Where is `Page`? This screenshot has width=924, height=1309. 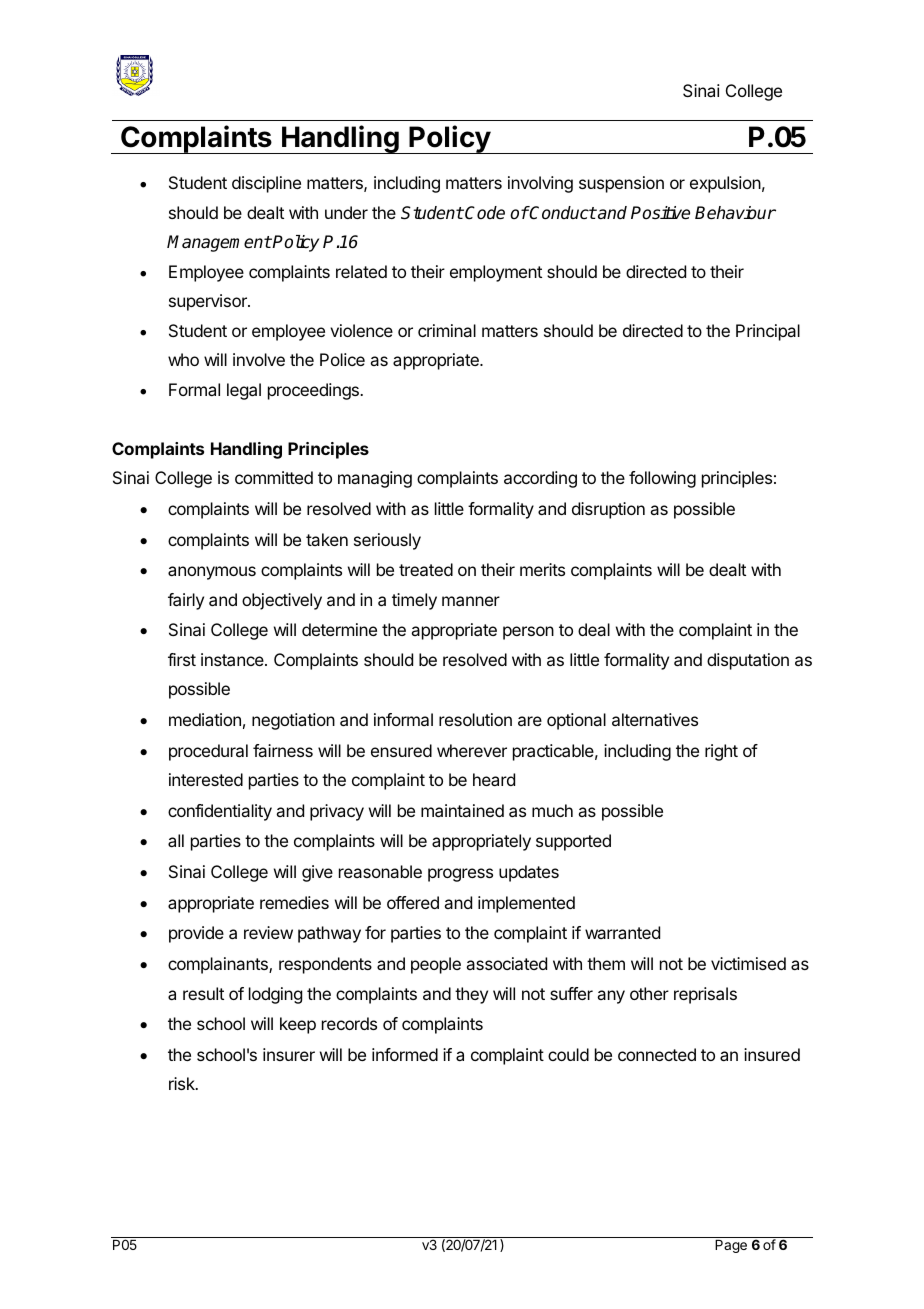 Page is located at coordinates (731, 1246).
